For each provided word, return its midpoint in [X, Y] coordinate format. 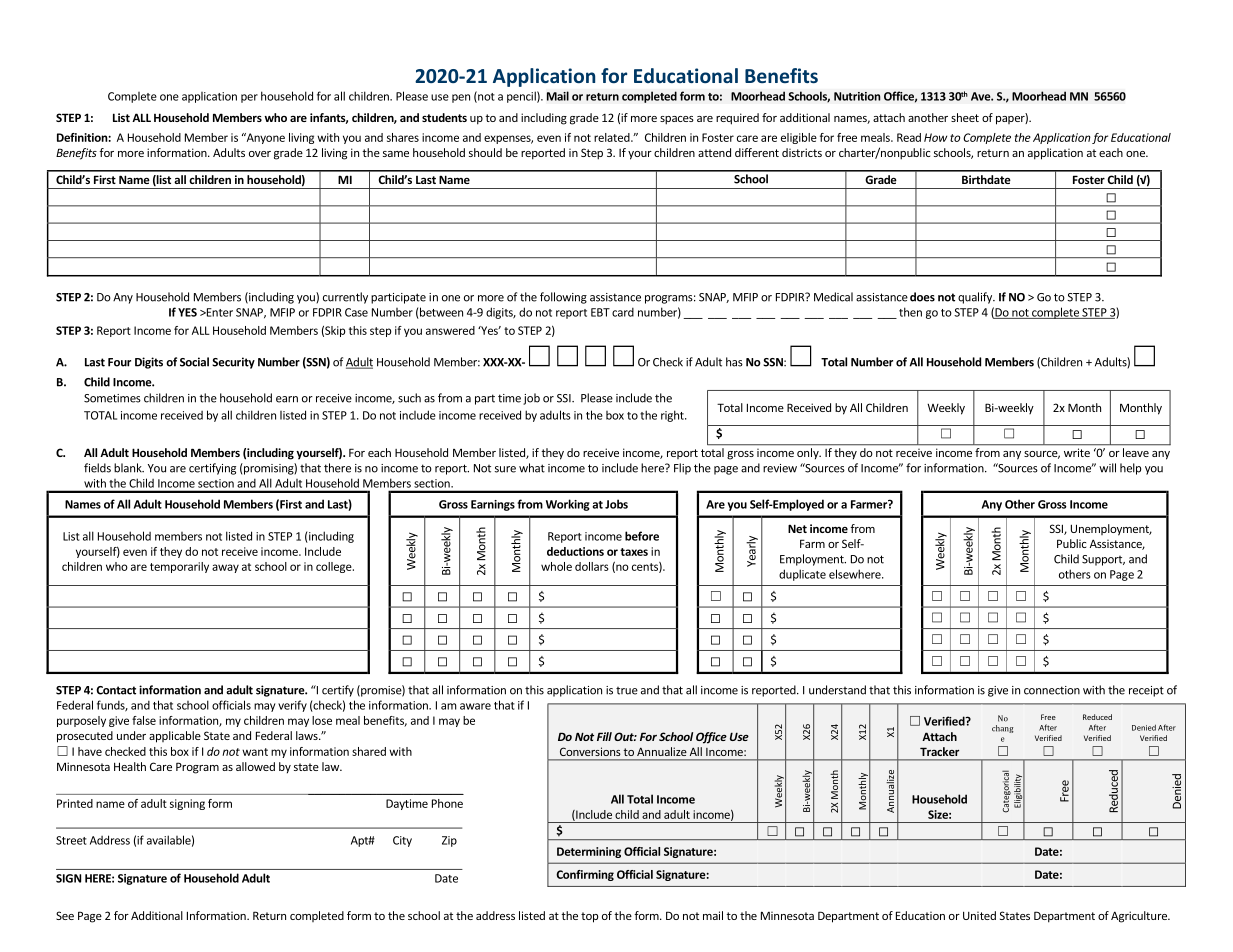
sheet [965, 117]
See [65, 915]
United [979, 915]
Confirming [585, 875]
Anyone [264, 138]
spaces [677, 120]
